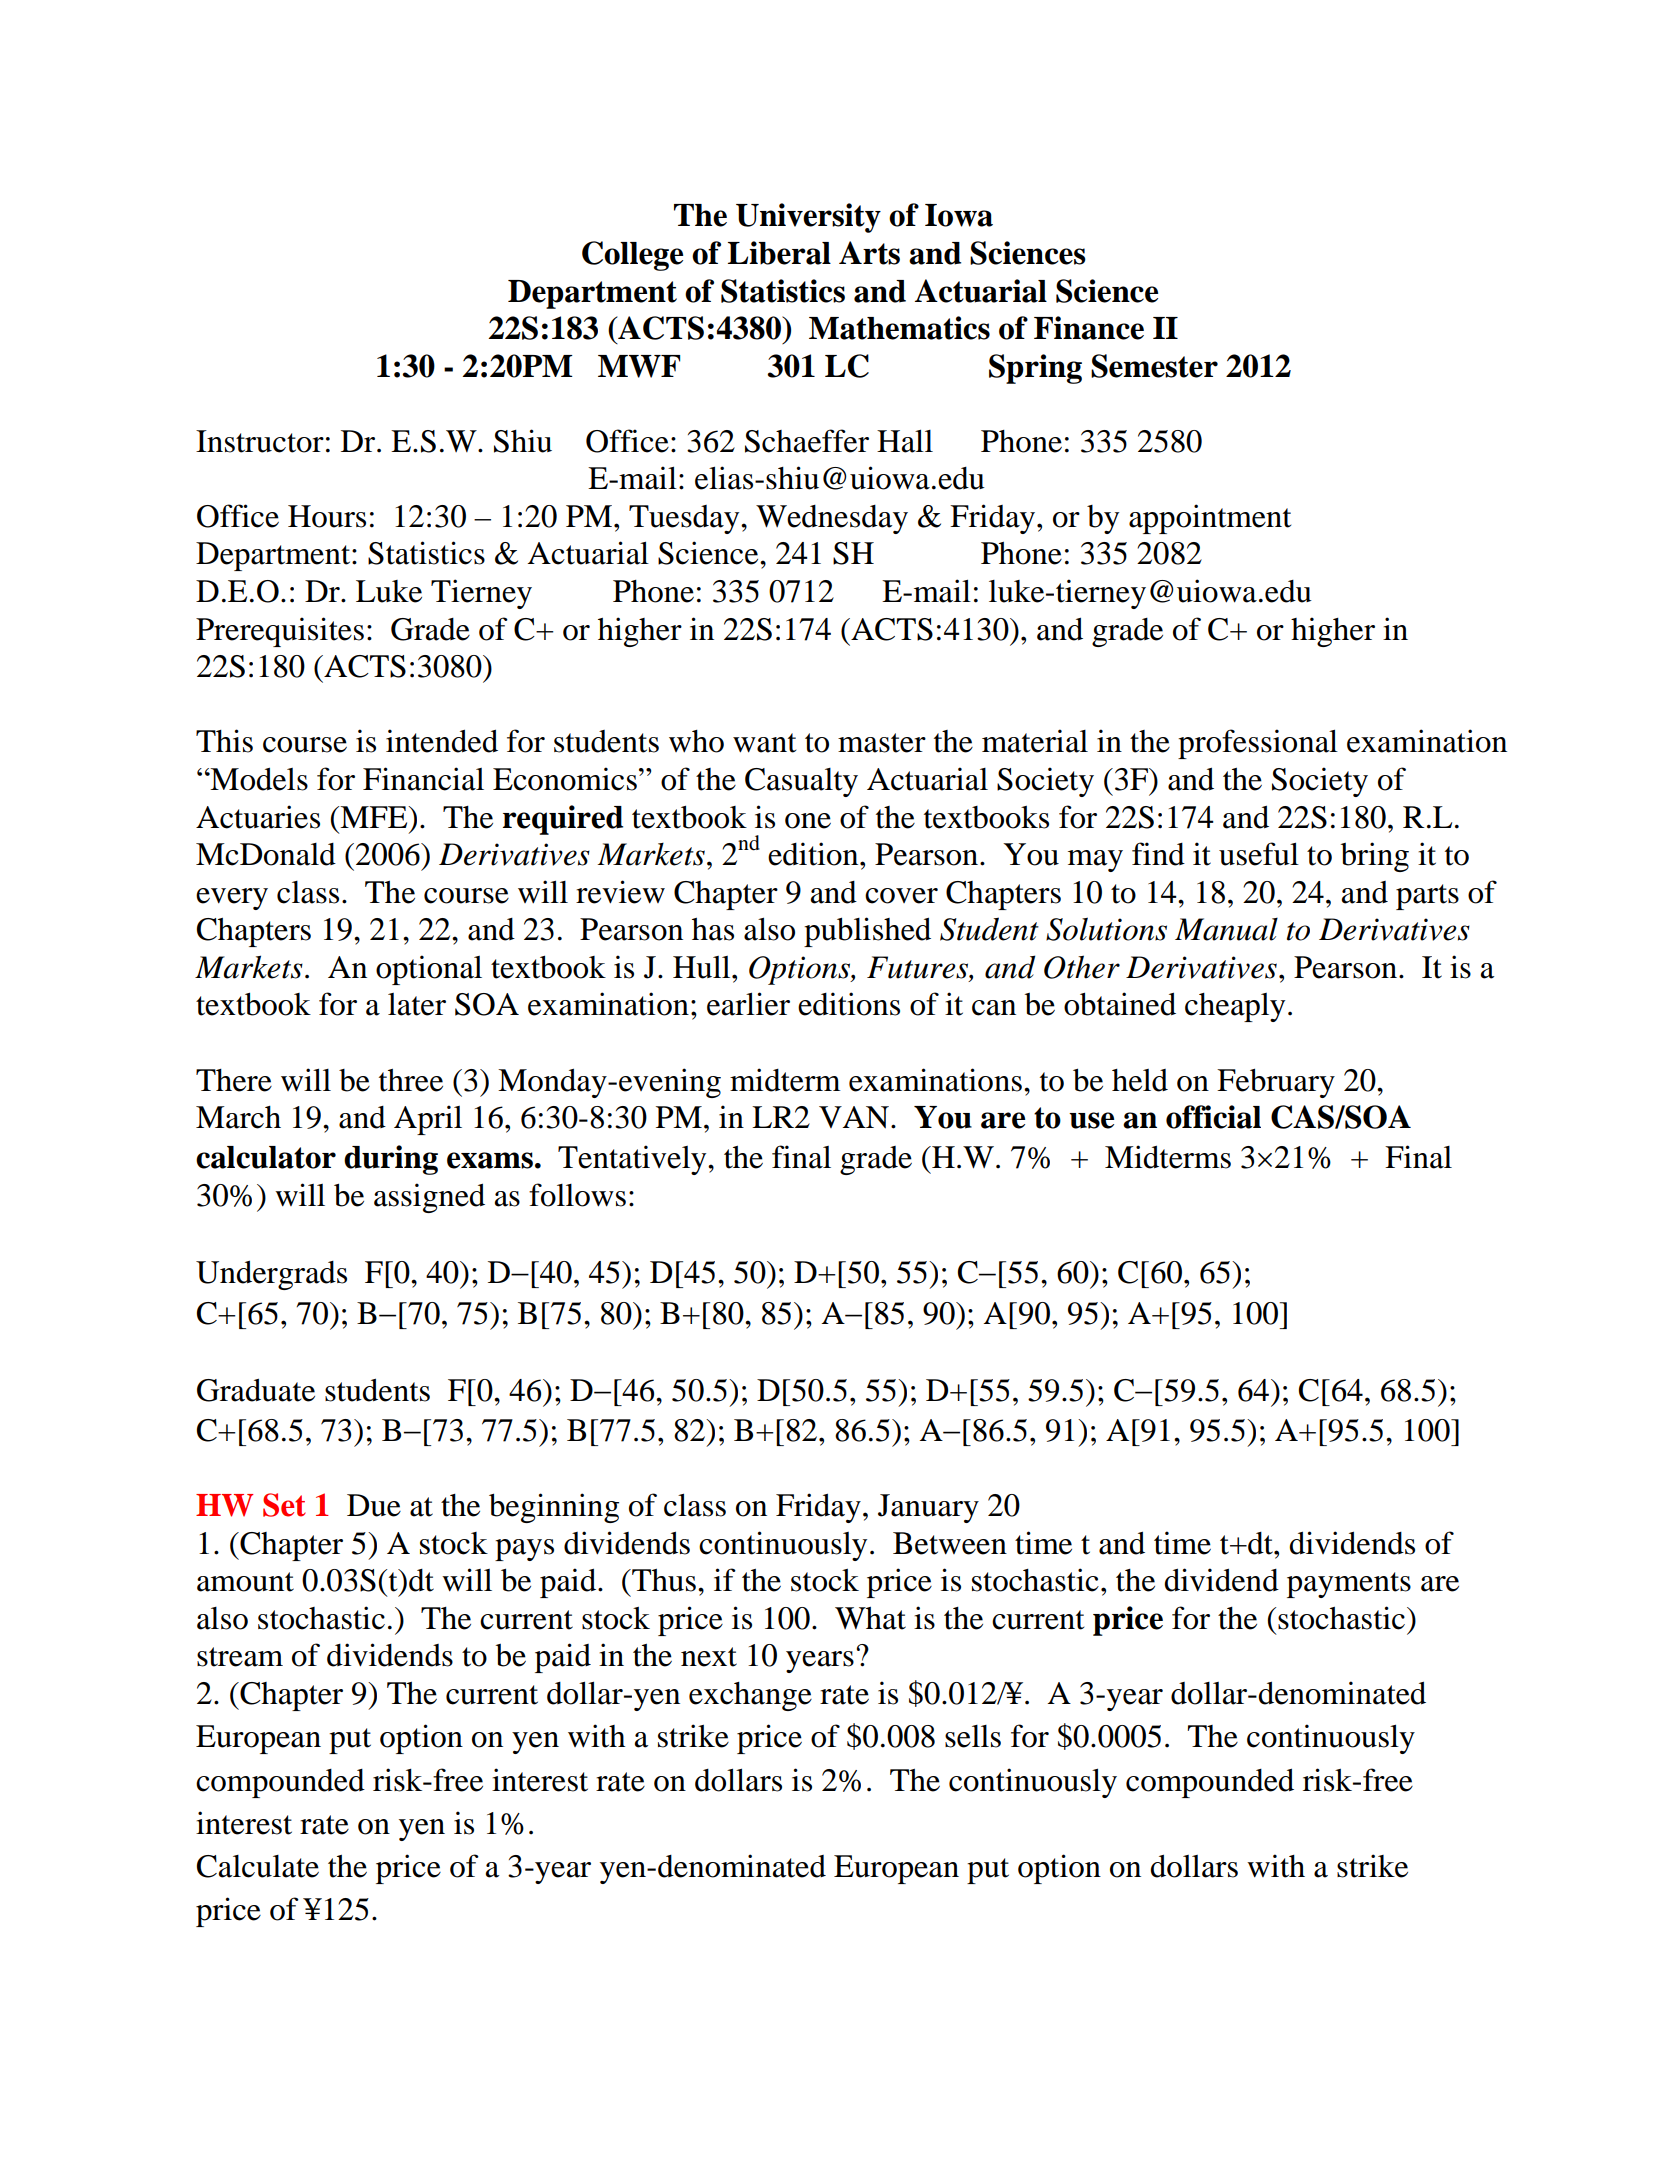 The height and width of the document is (2157, 1667). What do you see at coordinates (374, 1505) in the document?
I see `Due` at bounding box center [374, 1505].
